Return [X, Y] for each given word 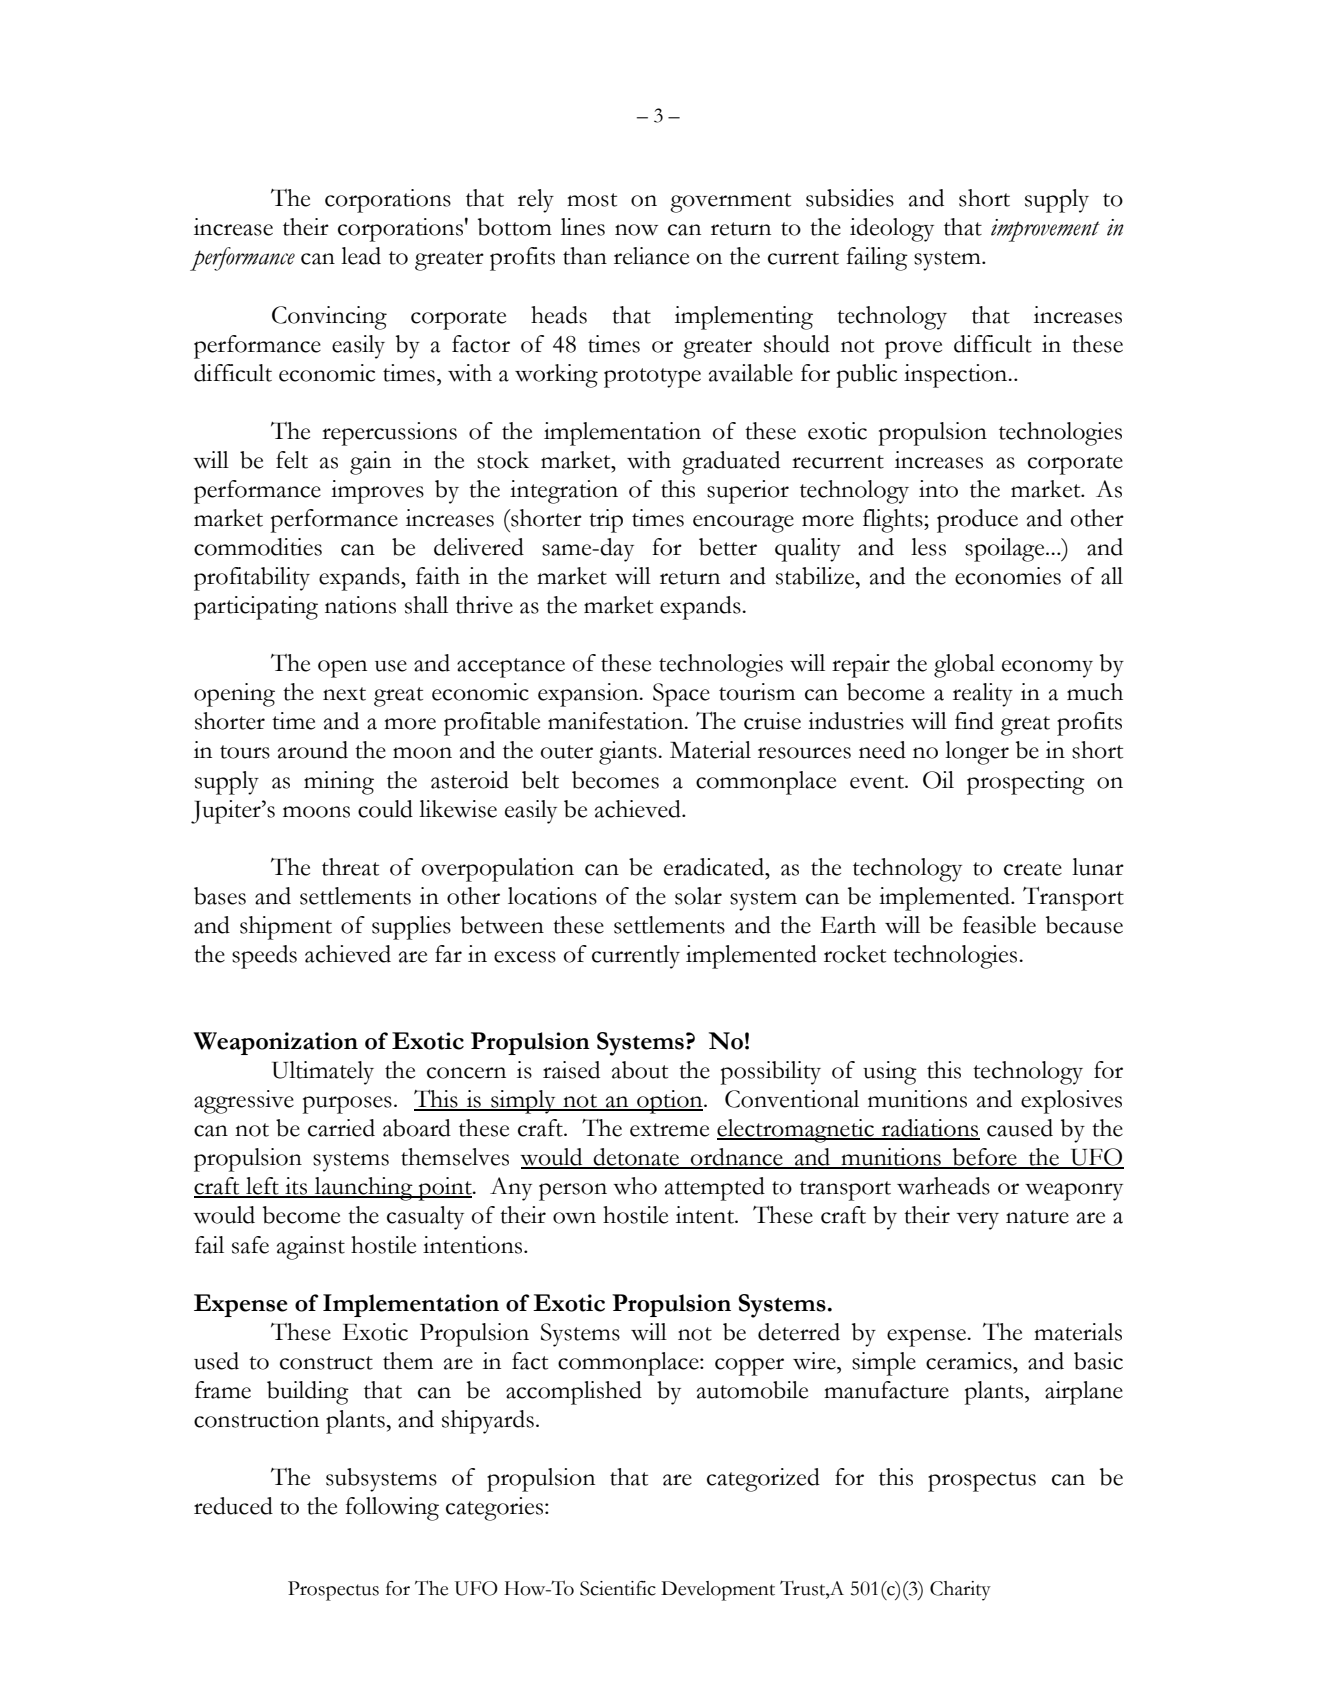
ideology [892, 230]
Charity [960, 1591]
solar [698, 896]
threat [350, 867]
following [392, 1509]
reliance [651, 256]
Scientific [618, 1588]
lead [361, 256]
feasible [999, 925]
